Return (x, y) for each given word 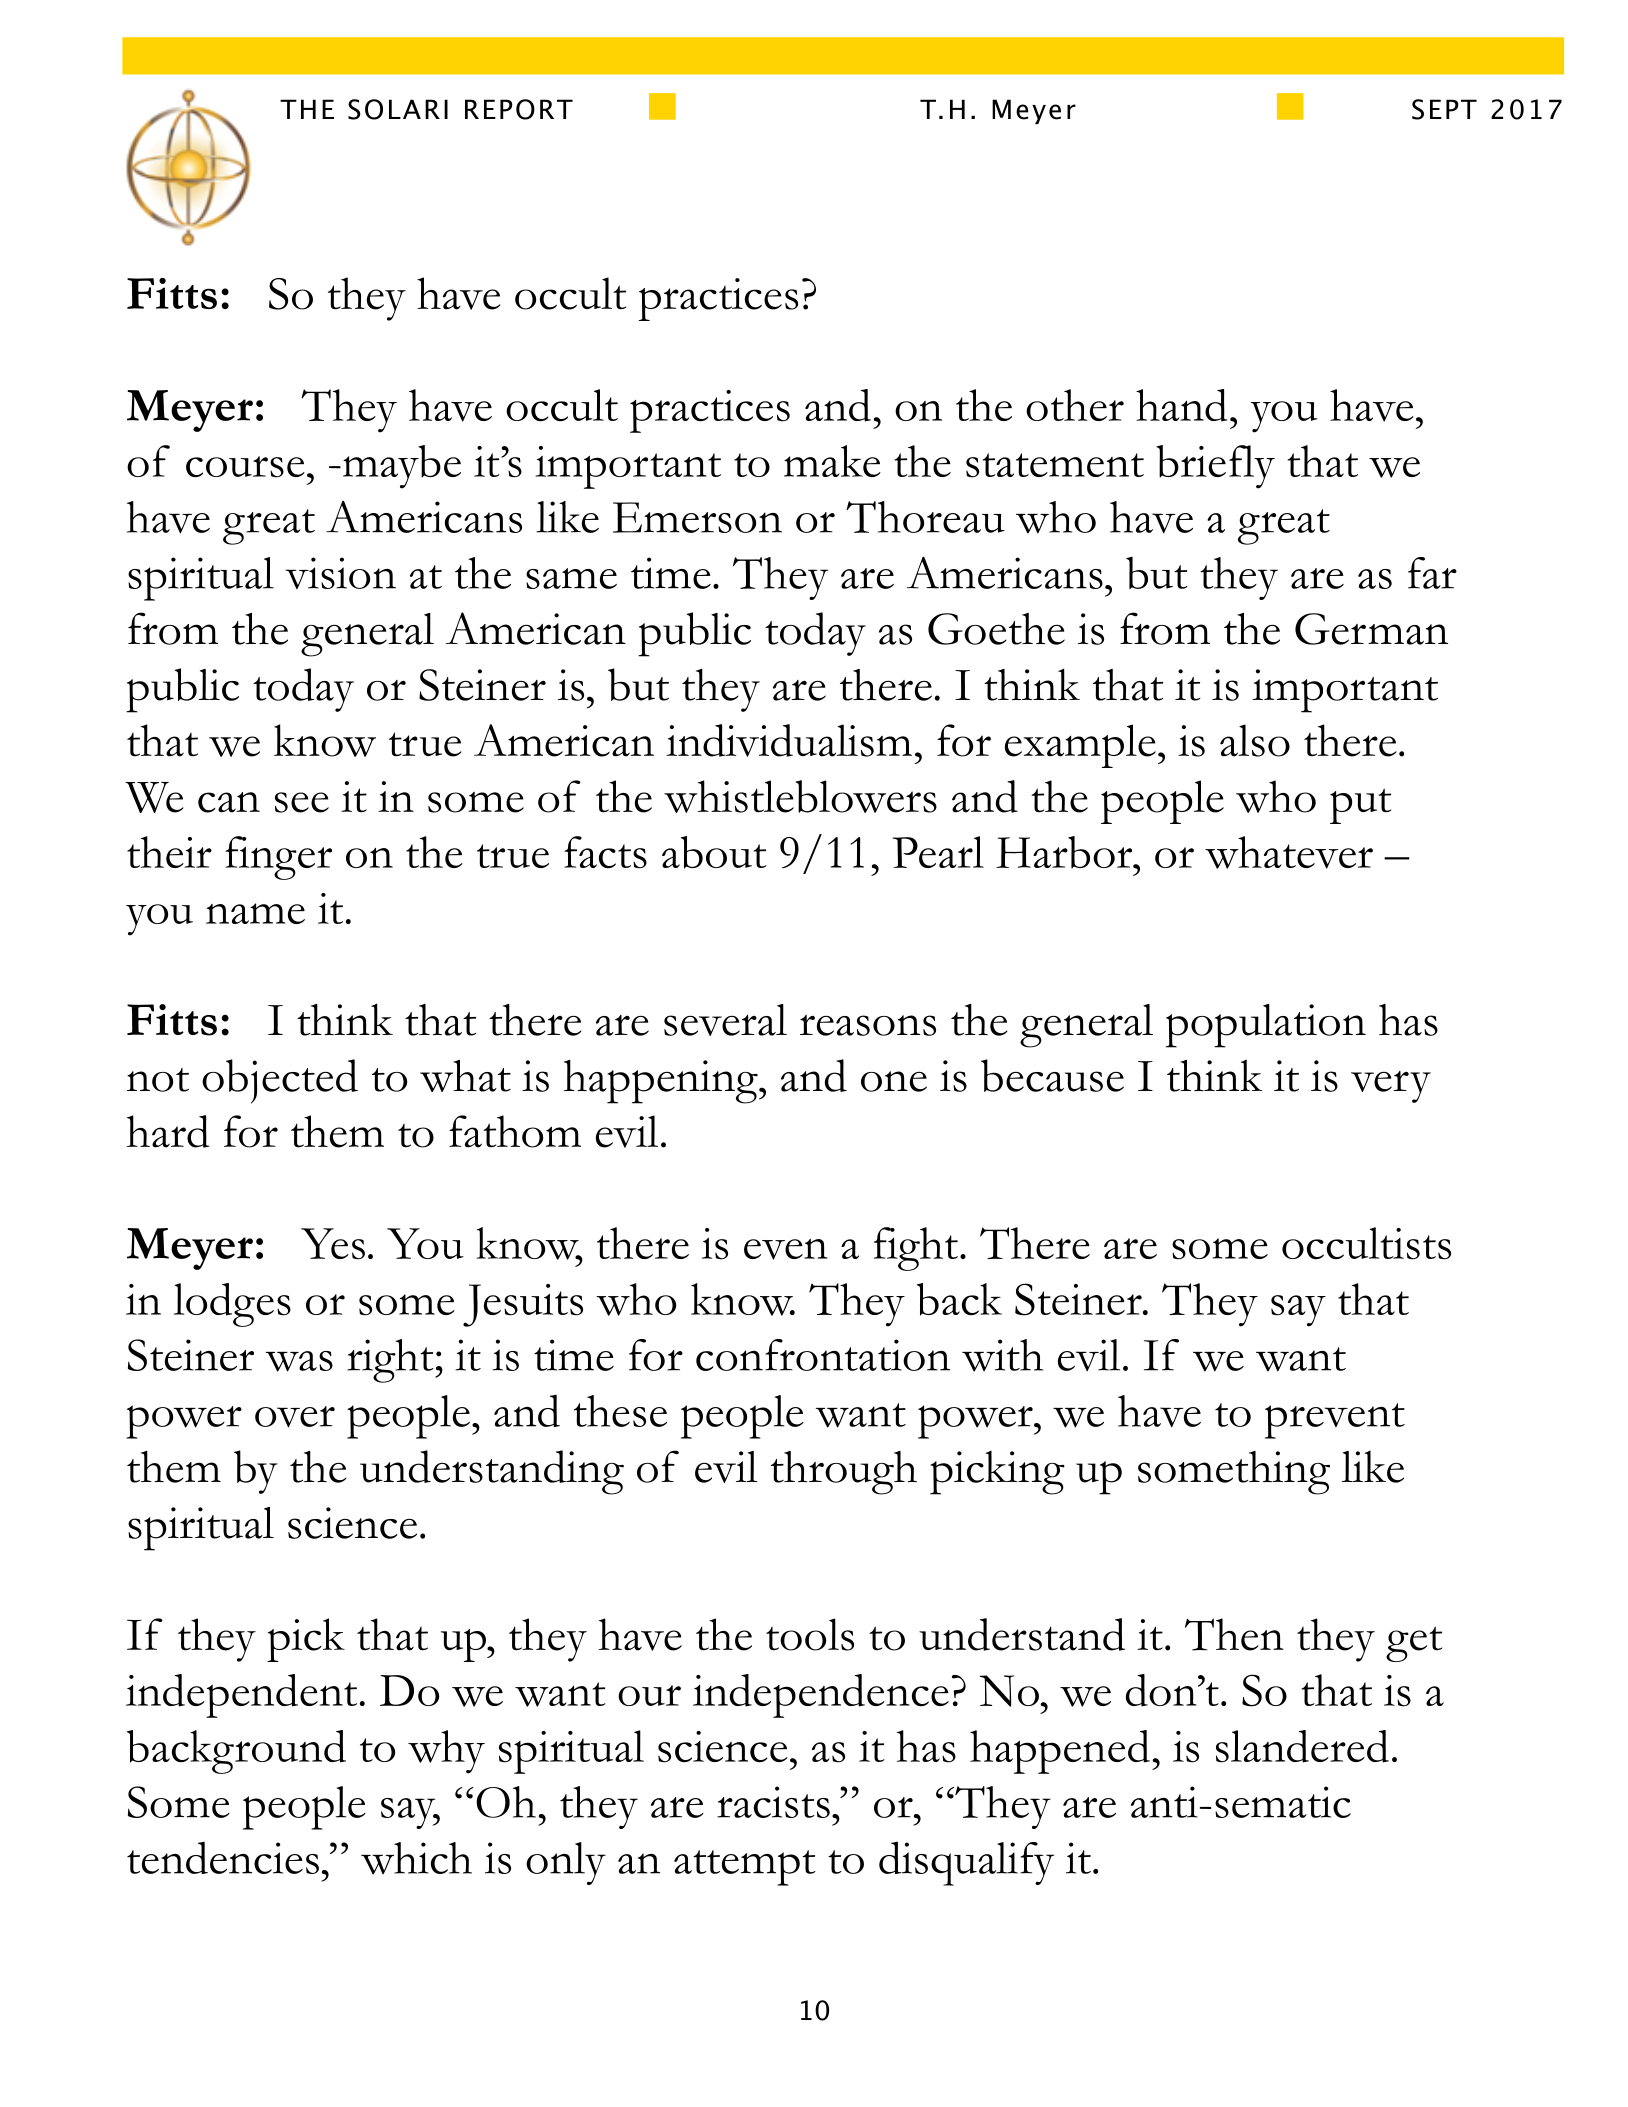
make (832, 461)
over (295, 1416)
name (255, 913)
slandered (1302, 1746)
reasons (868, 1025)
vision (340, 573)
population (1266, 1026)
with (1002, 1355)
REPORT (519, 109)
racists (773, 1802)
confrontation (823, 1355)
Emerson (697, 517)
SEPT (1444, 109)
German (1371, 629)
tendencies (223, 1857)
